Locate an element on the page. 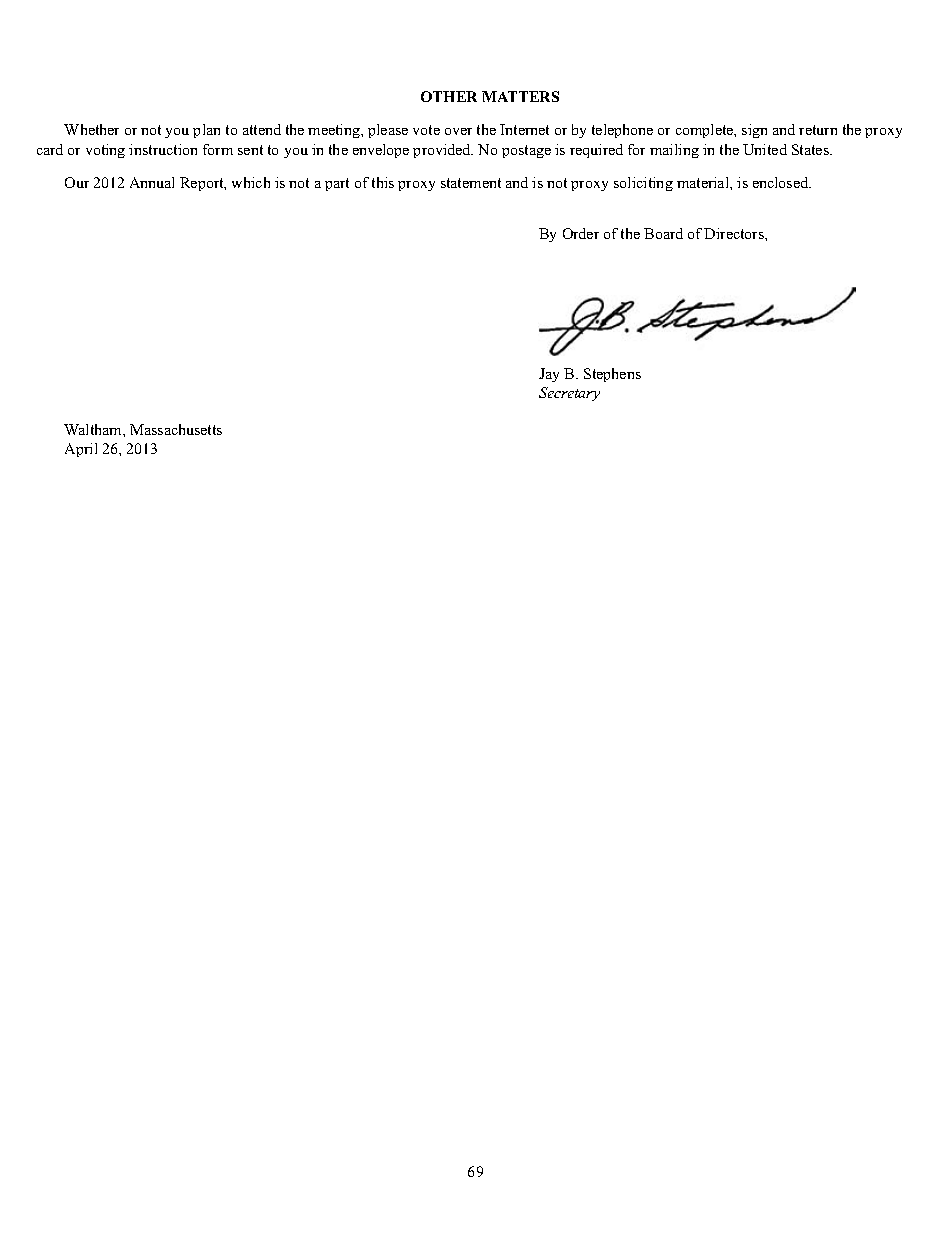 Image resolution: width=952 pixels, height=1241 pixels. Secretary is located at coordinates (569, 394).
